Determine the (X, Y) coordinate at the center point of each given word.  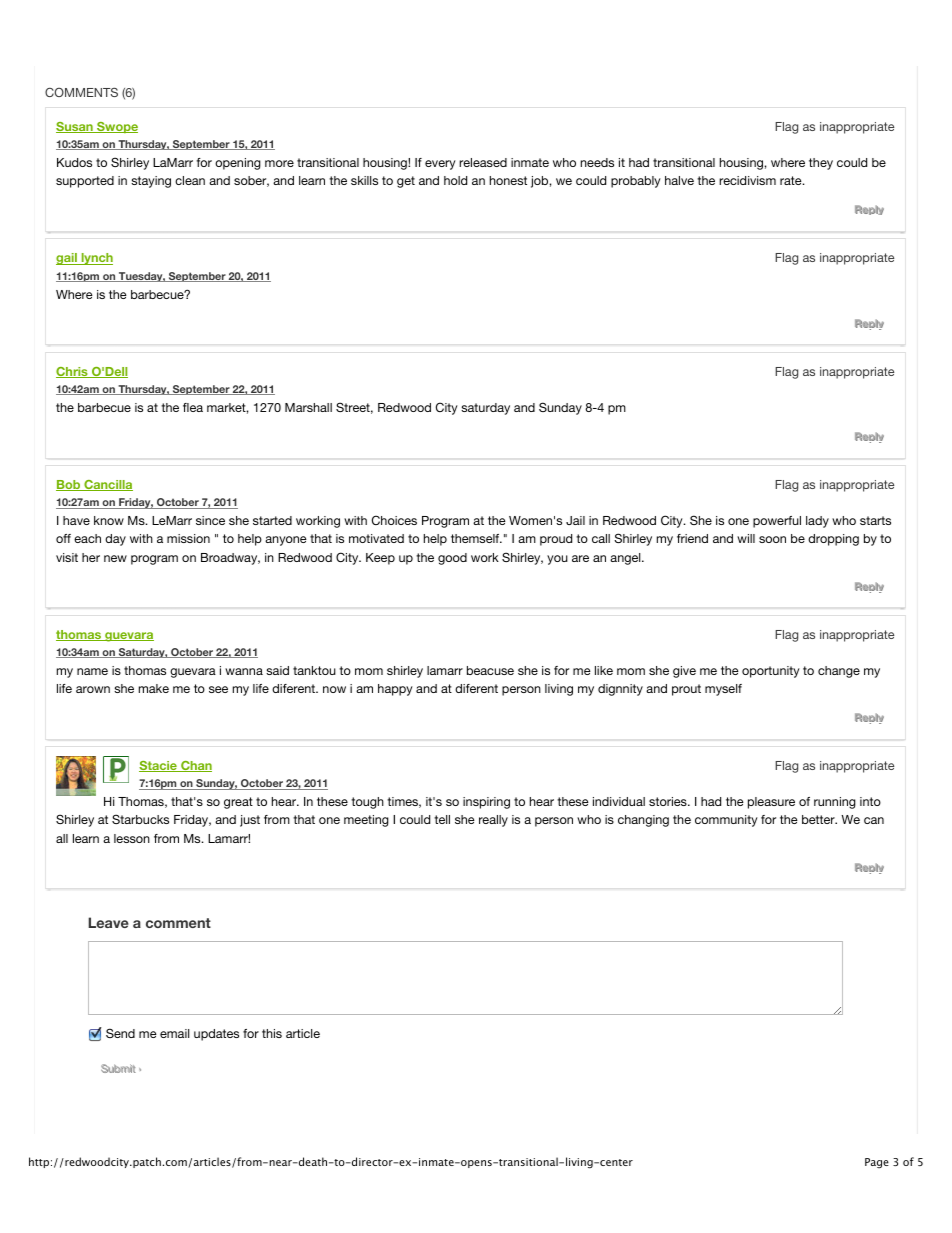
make (154, 688)
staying (151, 182)
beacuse (490, 670)
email (175, 1033)
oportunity (771, 672)
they (821, 164)
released (483, 162)
